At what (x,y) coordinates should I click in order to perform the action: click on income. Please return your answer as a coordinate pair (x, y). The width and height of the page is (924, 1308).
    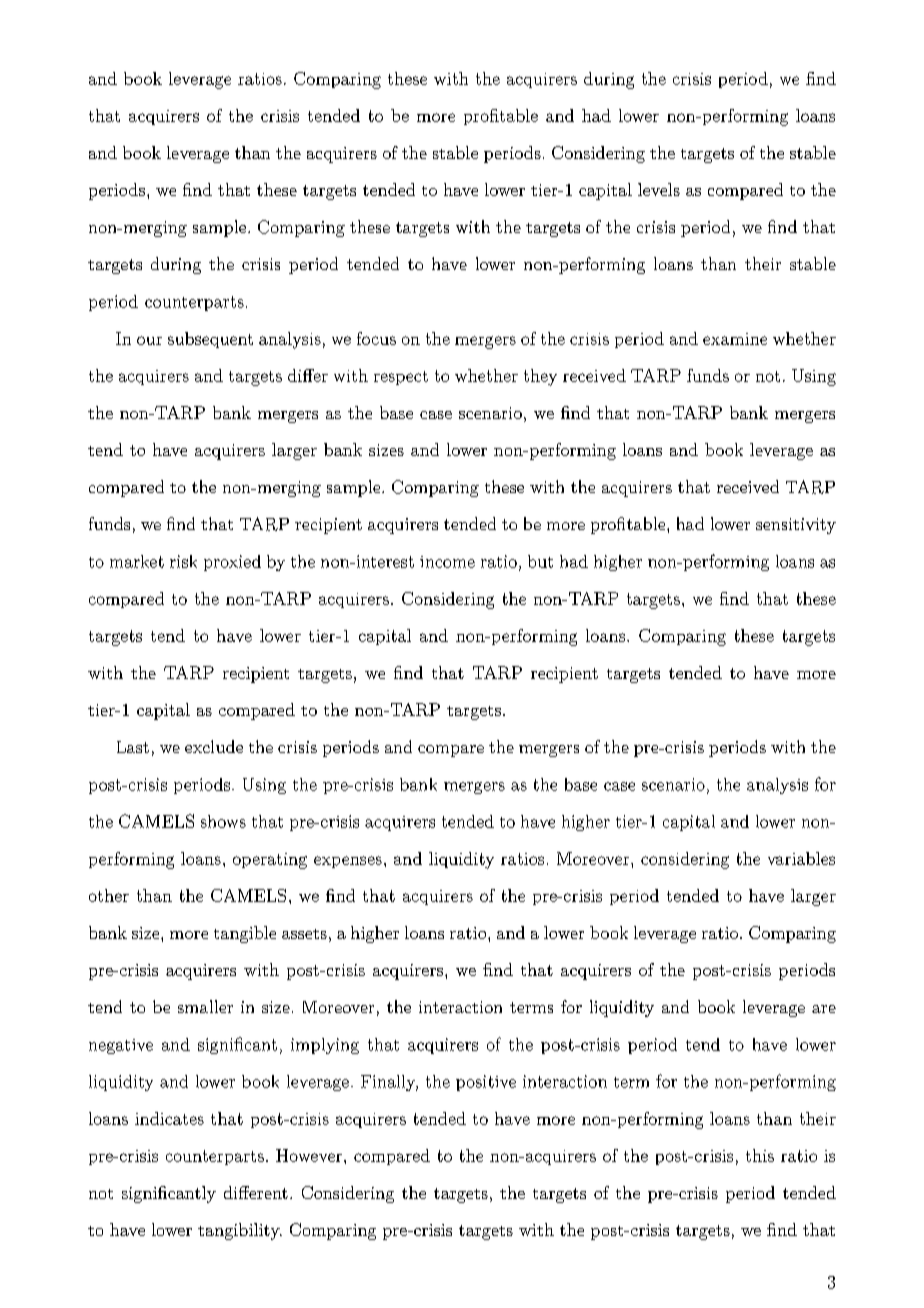
    Looking at the image, I should click on (447, 562).
